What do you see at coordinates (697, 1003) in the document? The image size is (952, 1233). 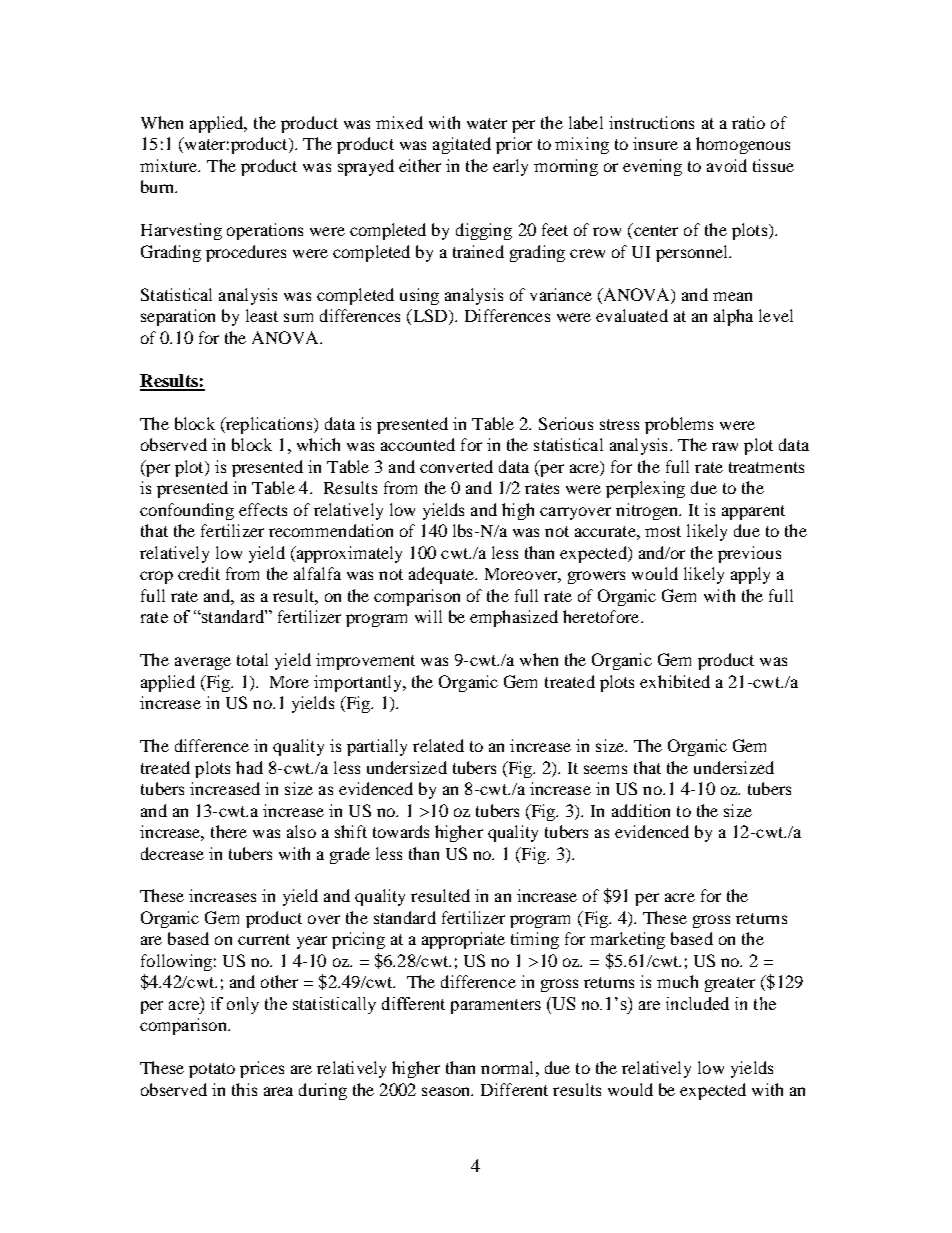 I see `included` at bounding box center [697, 1003].
